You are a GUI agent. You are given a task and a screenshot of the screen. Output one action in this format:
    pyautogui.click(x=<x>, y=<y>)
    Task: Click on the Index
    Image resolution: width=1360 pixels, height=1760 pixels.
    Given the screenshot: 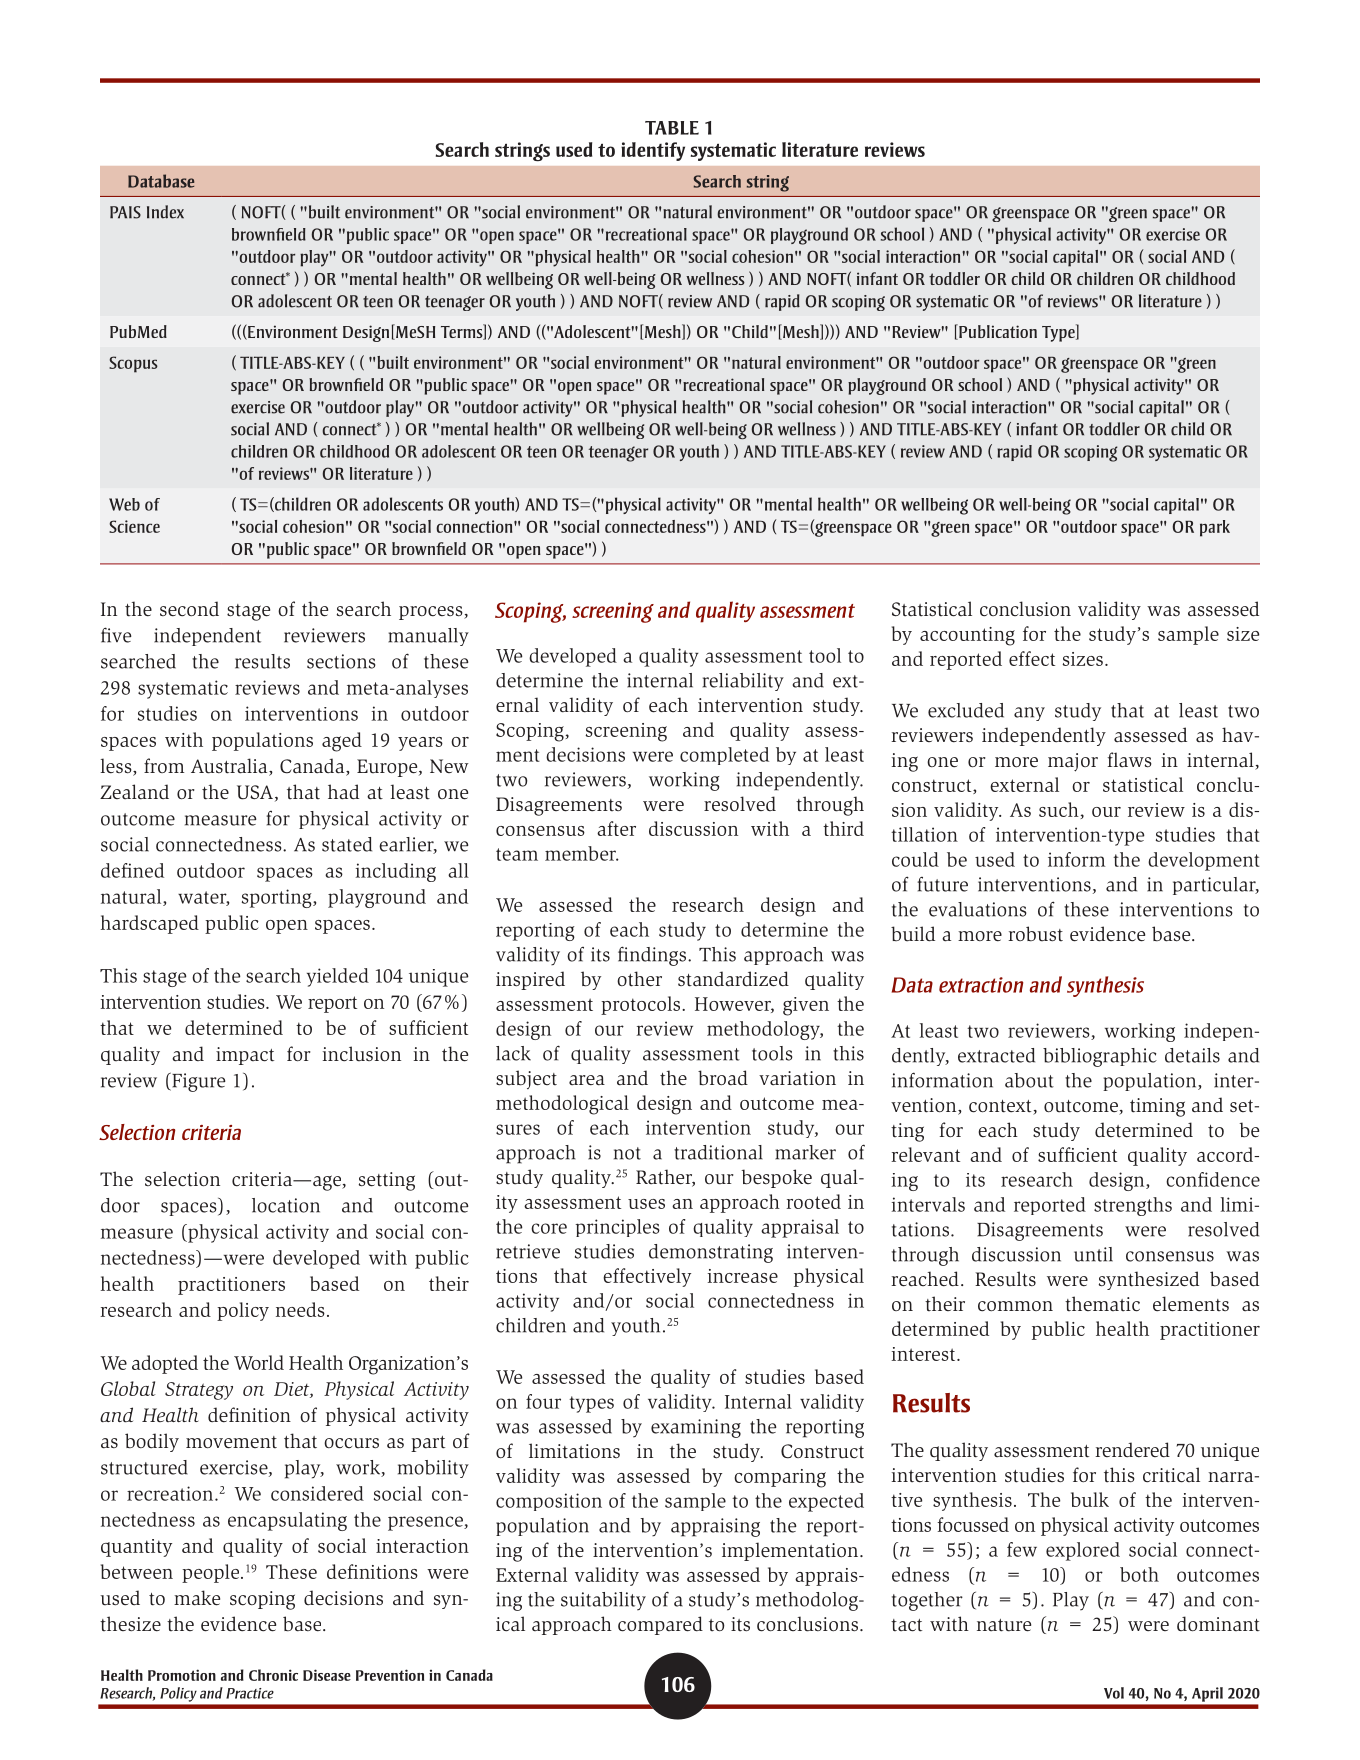 What is the action you would take?
    pyautogui.click(x=165, y=212)
